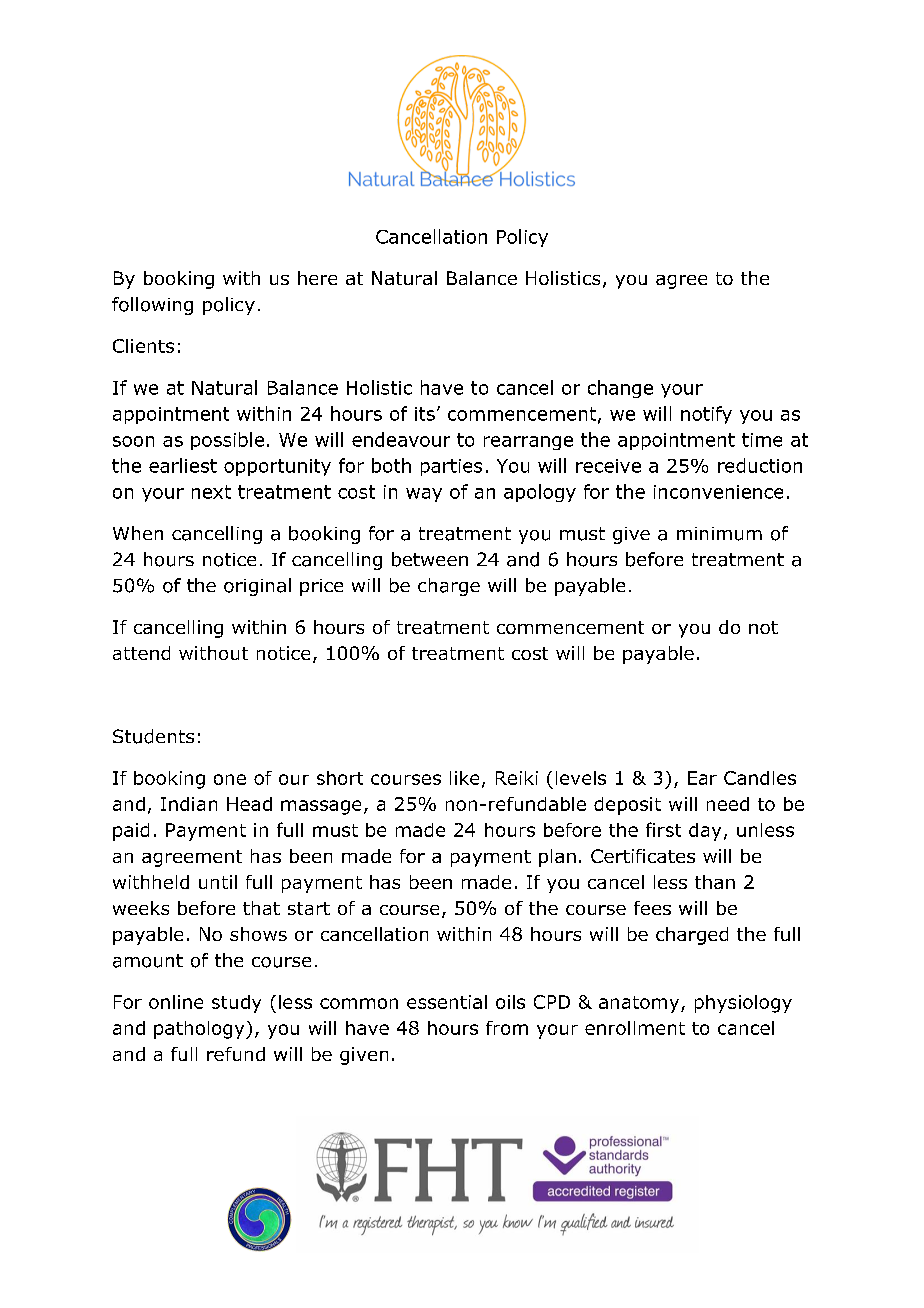  What do you see at coordinates (317, 278) in the image?
I see `here` at bounding box center [317, 278].
